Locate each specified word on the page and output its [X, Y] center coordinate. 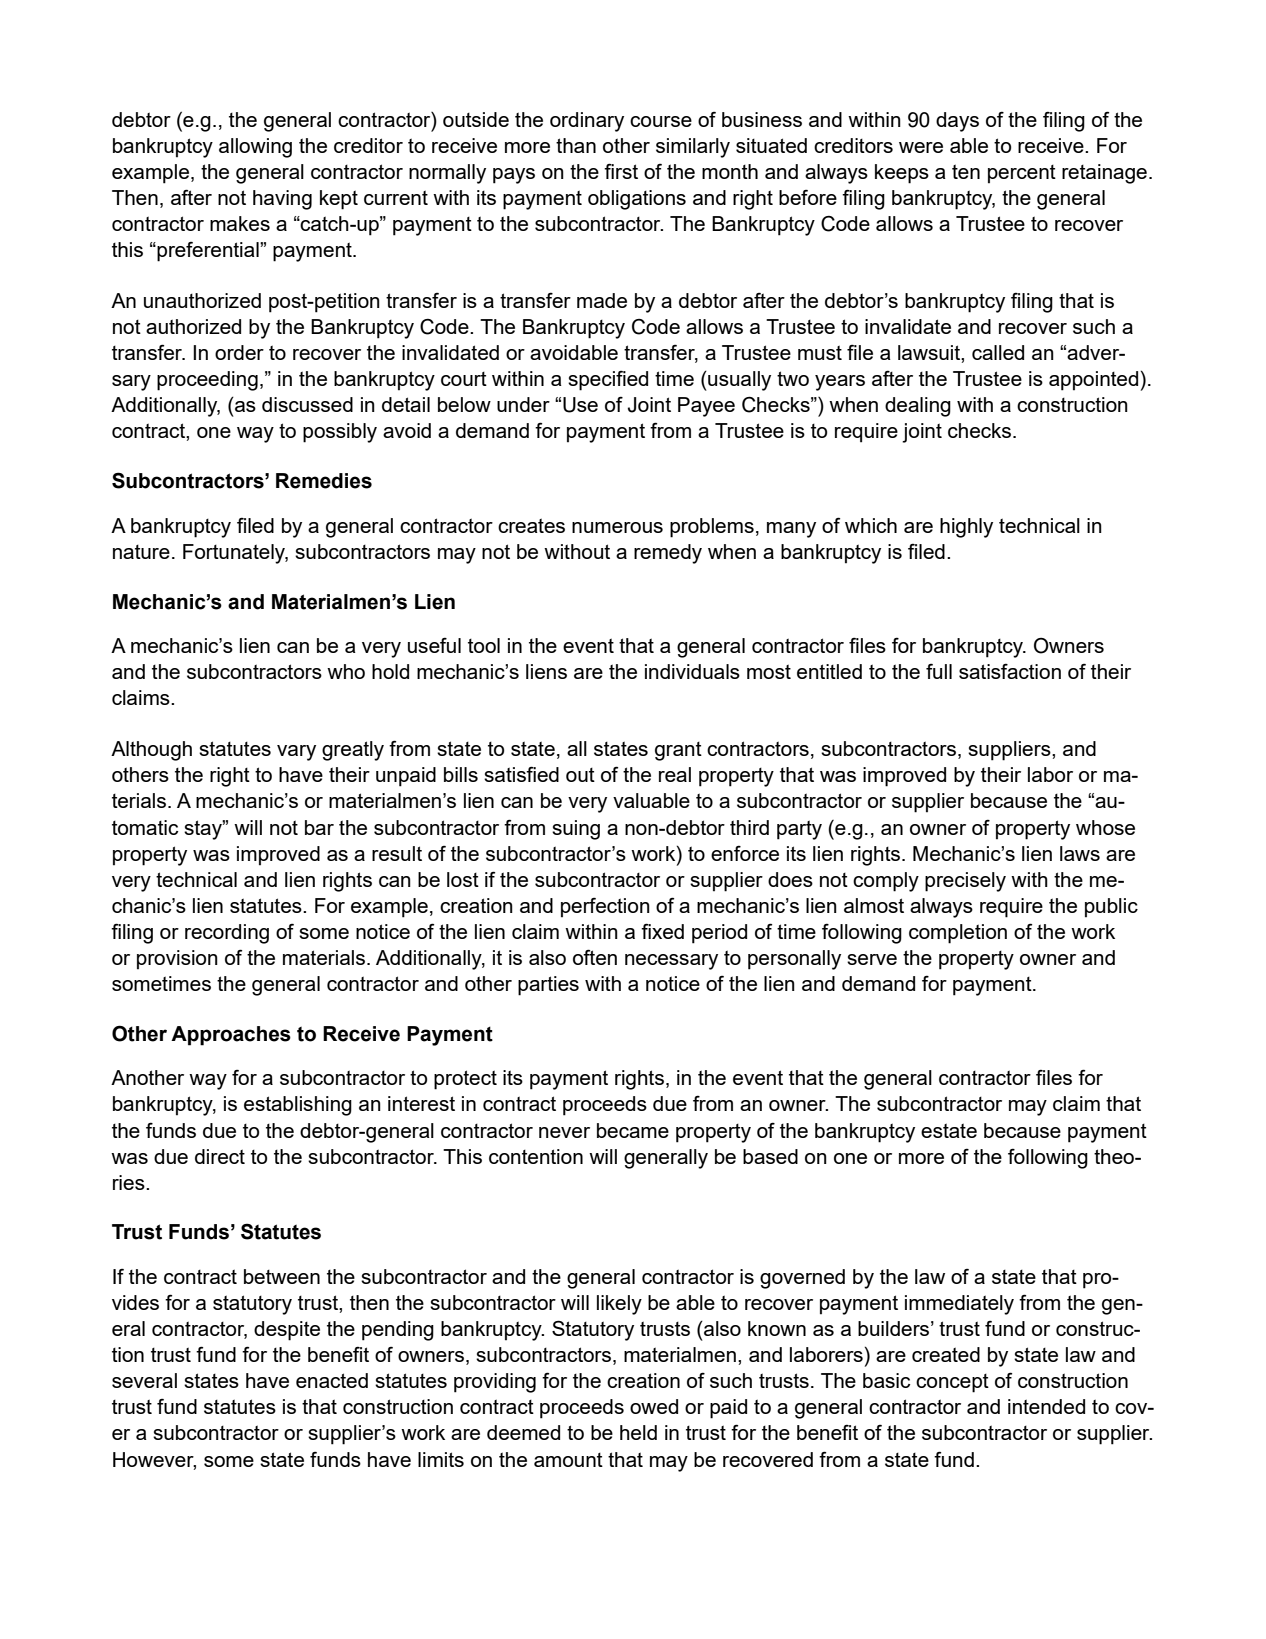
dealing [918, 407]
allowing [255, 148]
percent [1022, 174]
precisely [965, 882]
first [621, 171]
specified [608, 381]
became [633, 1130]
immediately [959, 1305]
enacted [332, 1380]
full [939, 671]
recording [227, 934]
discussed [307, 404]
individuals [692, 671]
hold [390, 671]
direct [220, 1156]
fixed [662, 931]
